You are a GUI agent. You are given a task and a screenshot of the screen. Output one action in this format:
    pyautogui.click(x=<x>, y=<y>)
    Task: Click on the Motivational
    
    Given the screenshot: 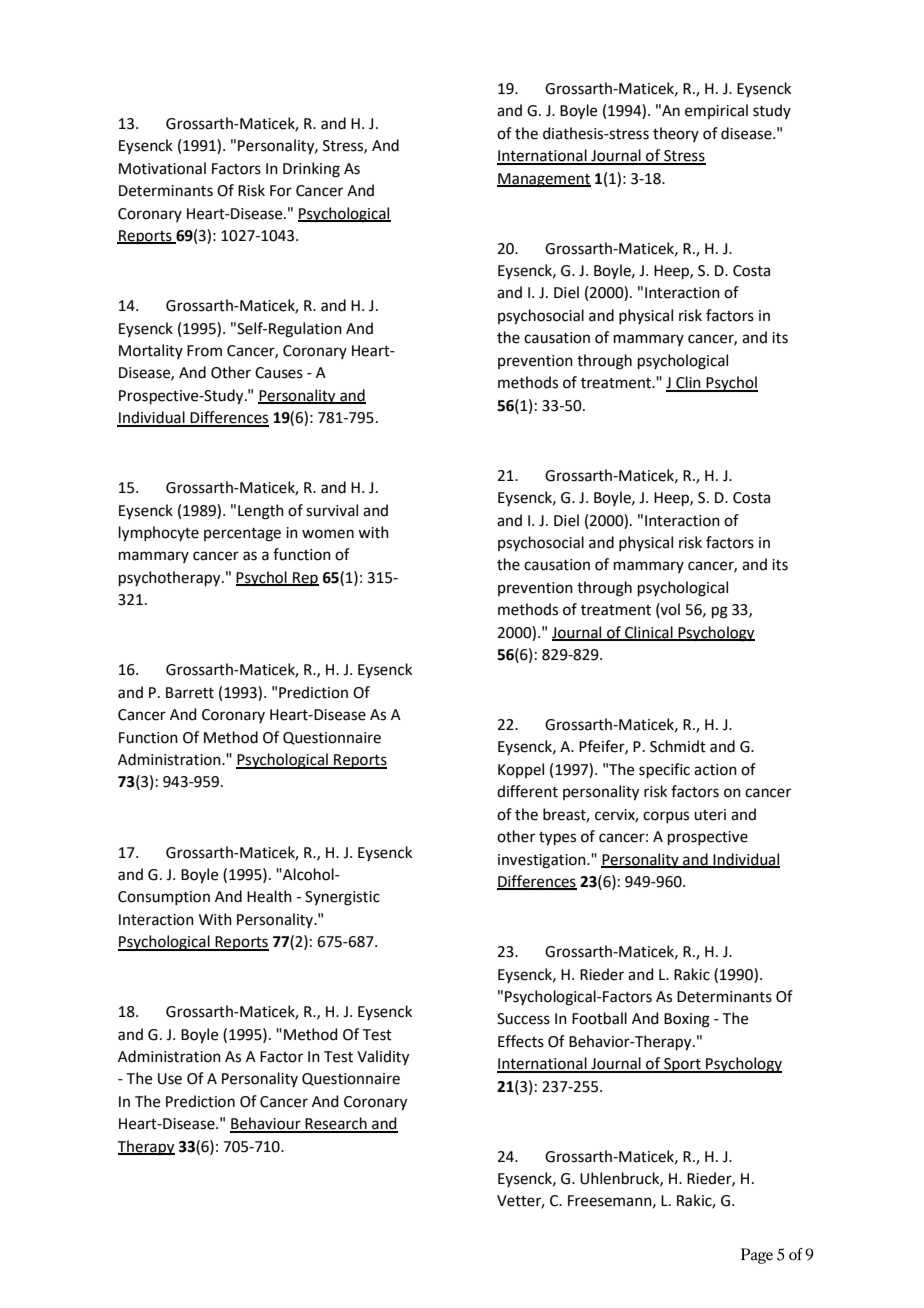 What is the action you would take?
    pyautogui.click(x=162, y=168)
